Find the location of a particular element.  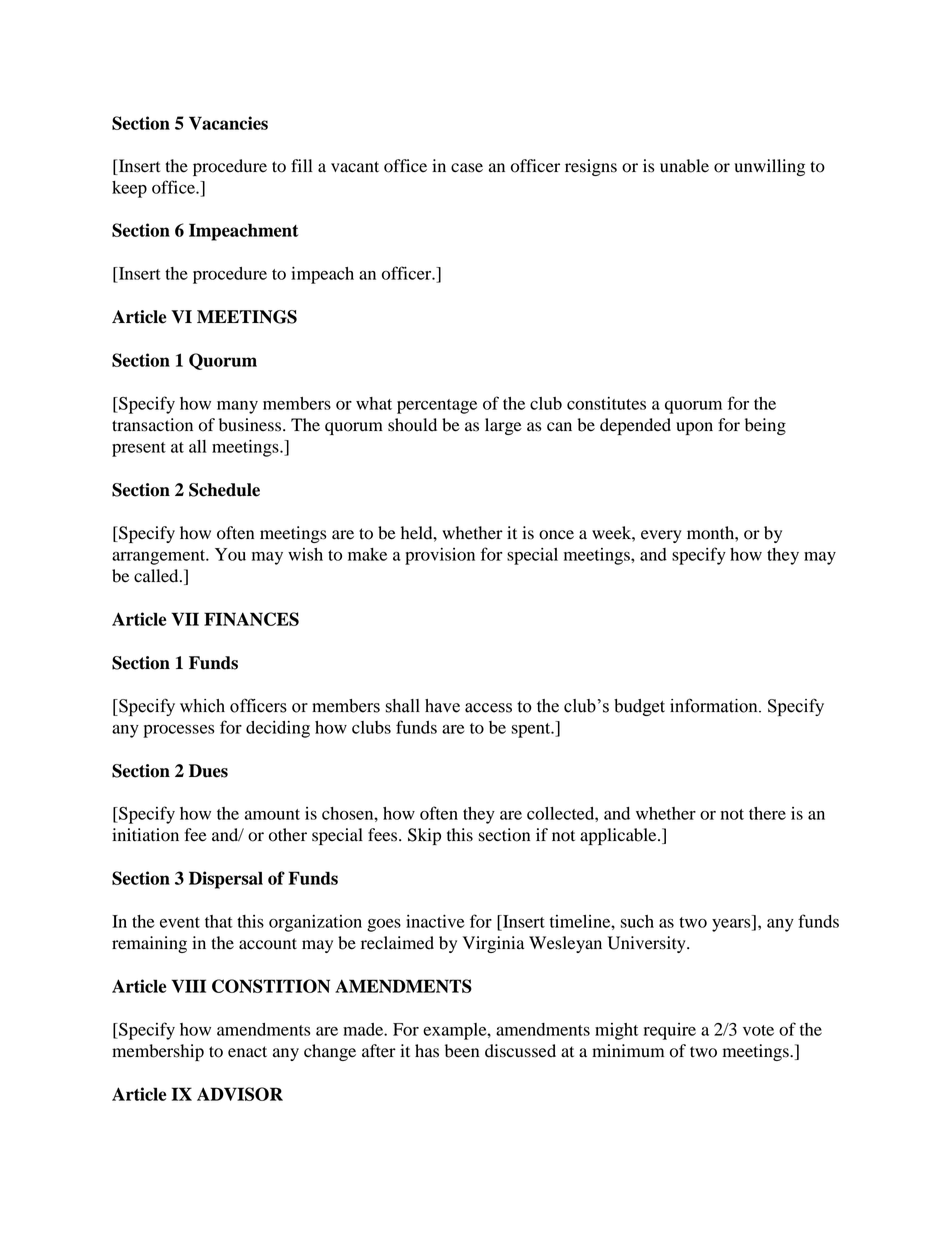

percentage is located at coordinates (437, 406).
